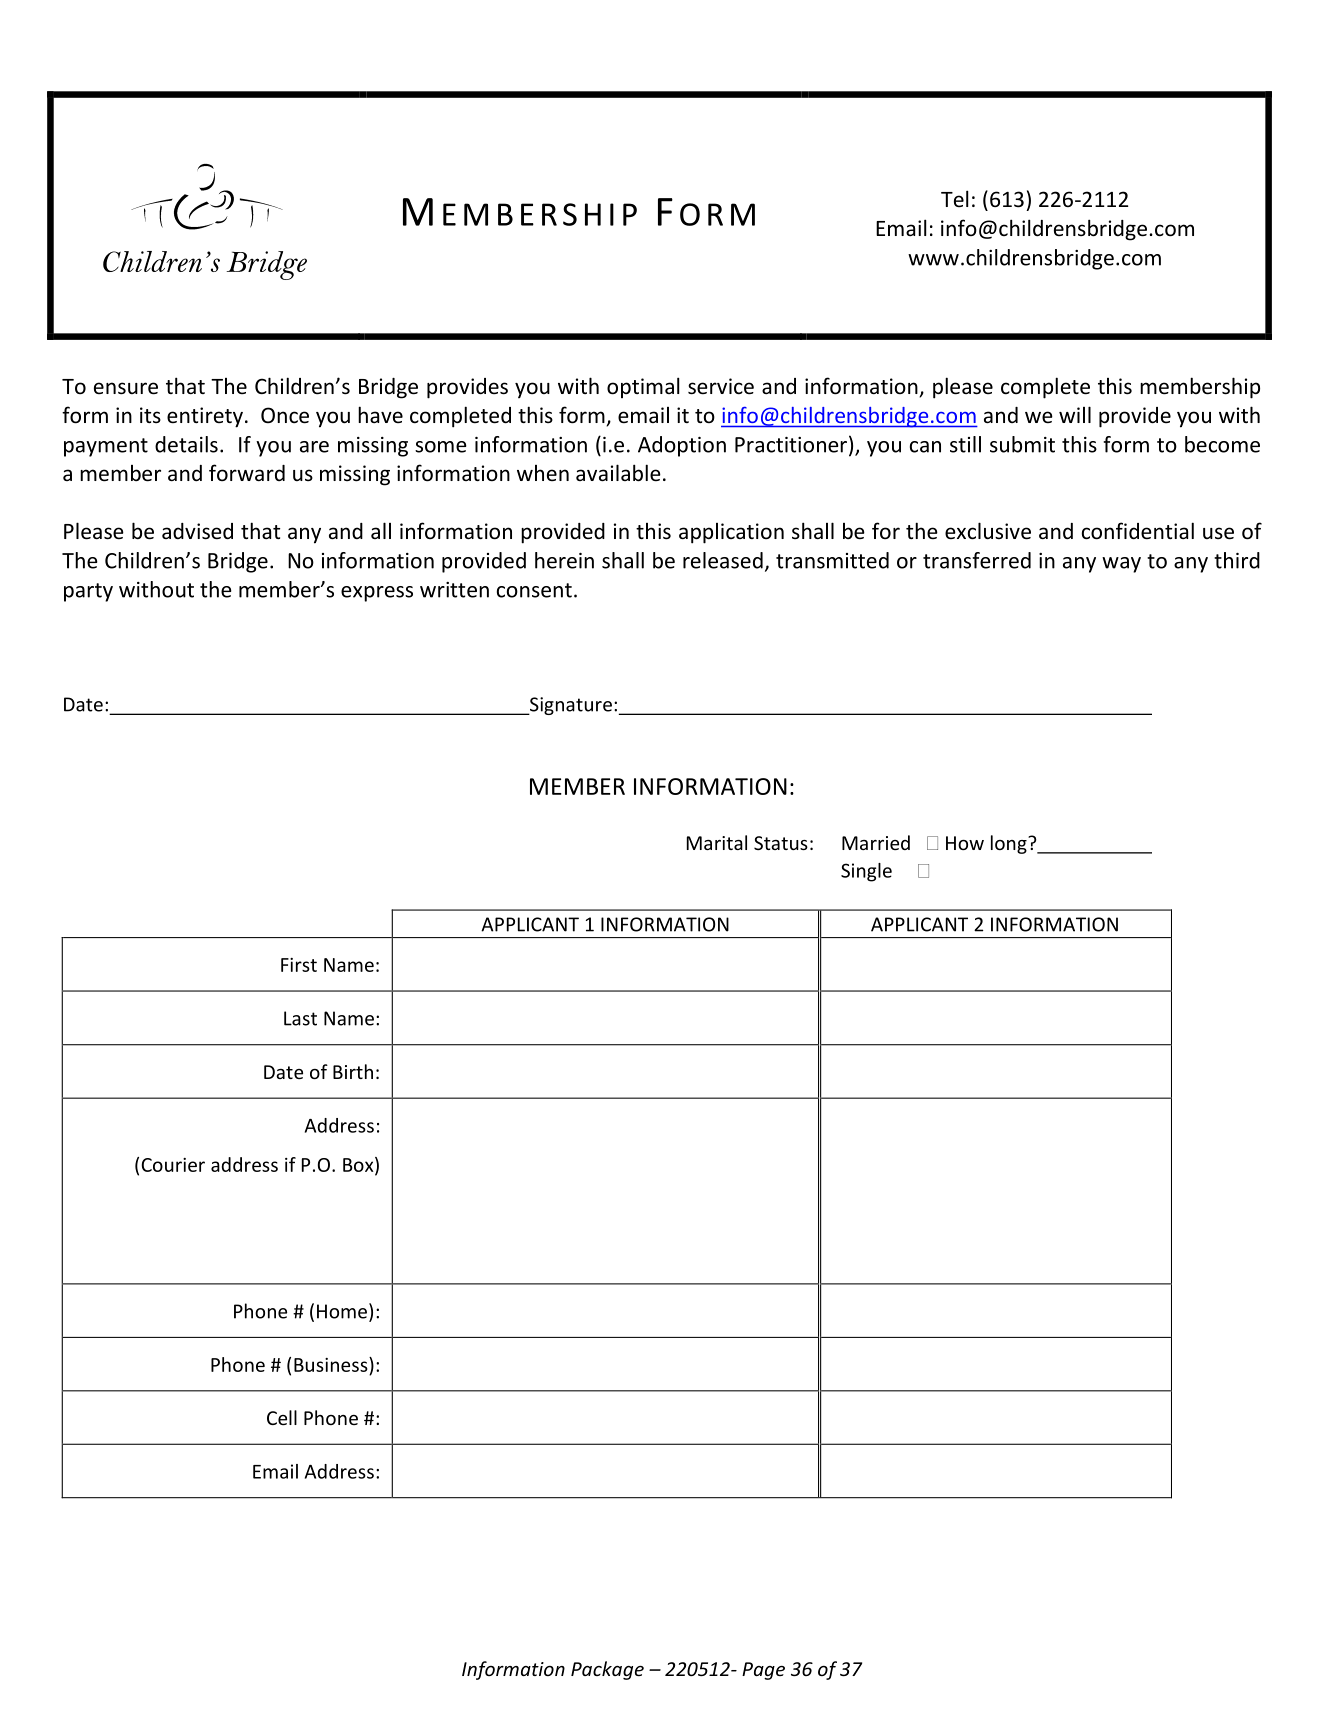  Describe the element at coordinates (299, 965) in the screenshot. I see `First` at that location.
